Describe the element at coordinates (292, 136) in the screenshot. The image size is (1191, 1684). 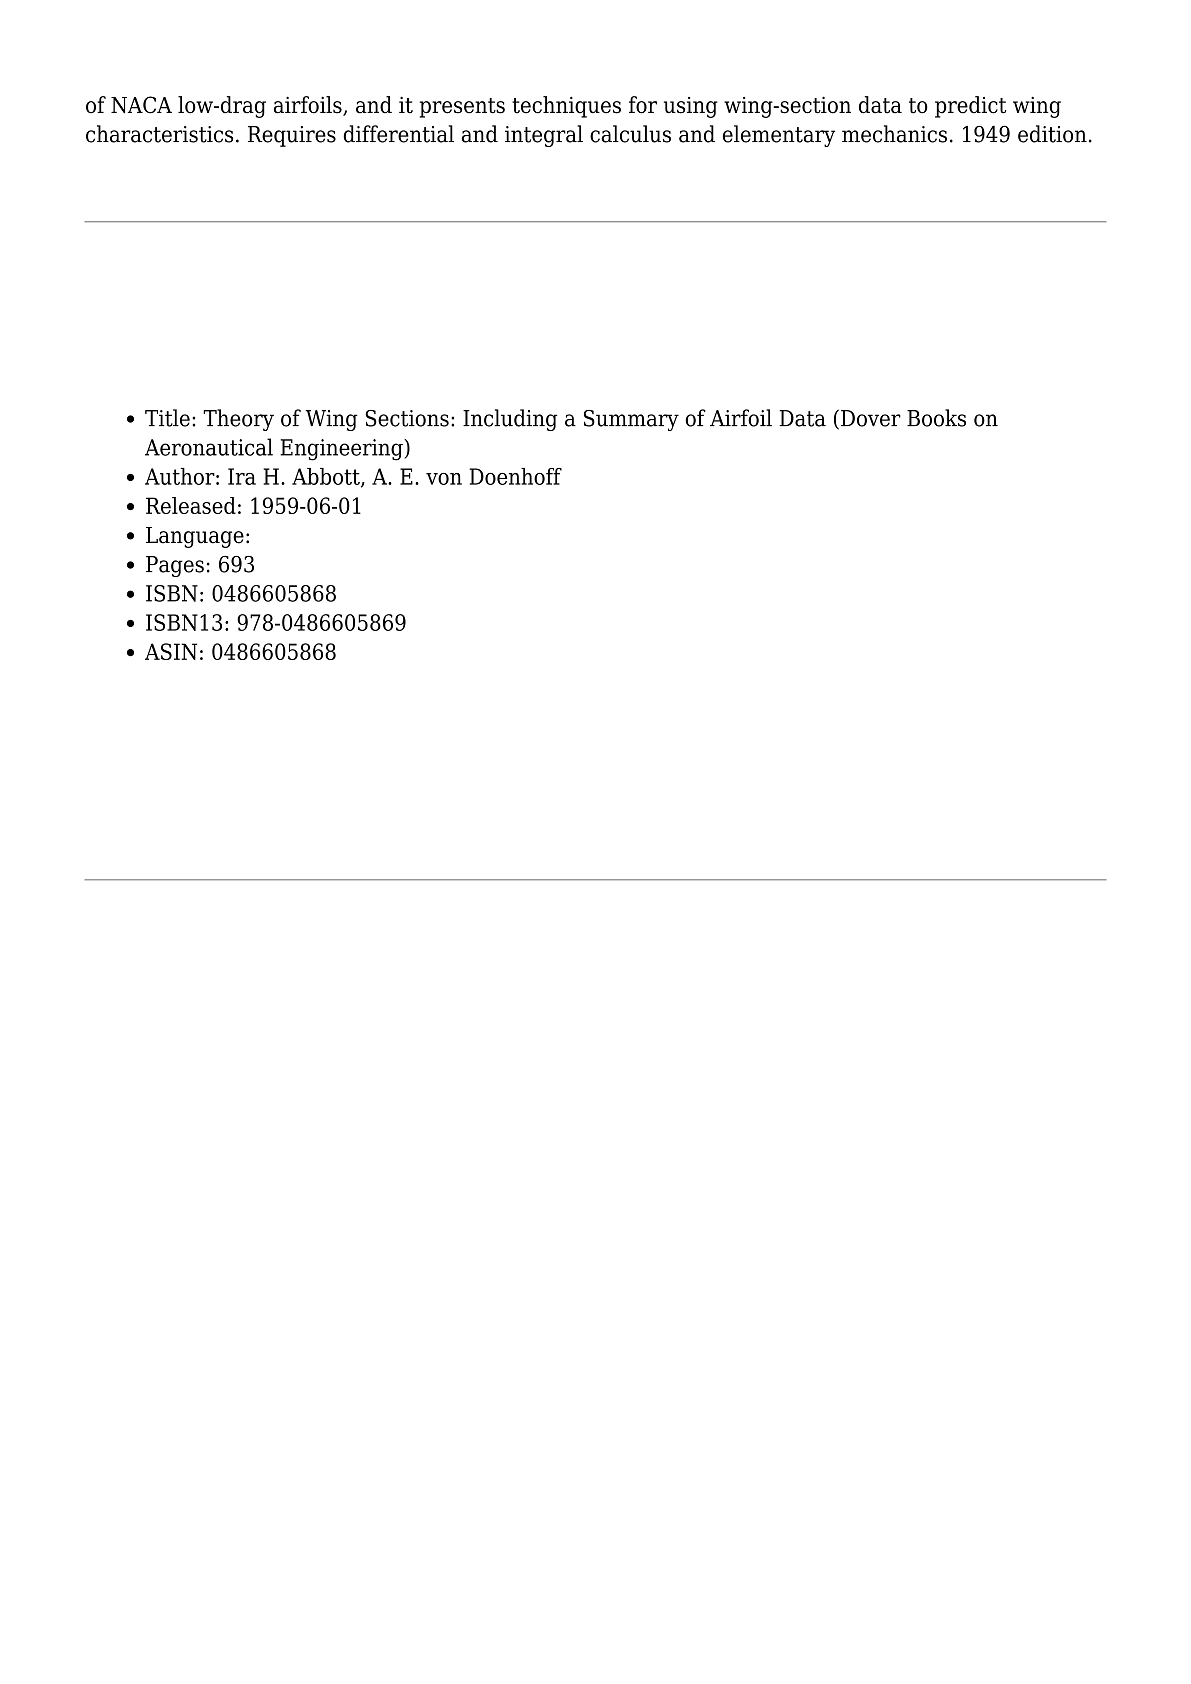
I see `Requires` at that location.
